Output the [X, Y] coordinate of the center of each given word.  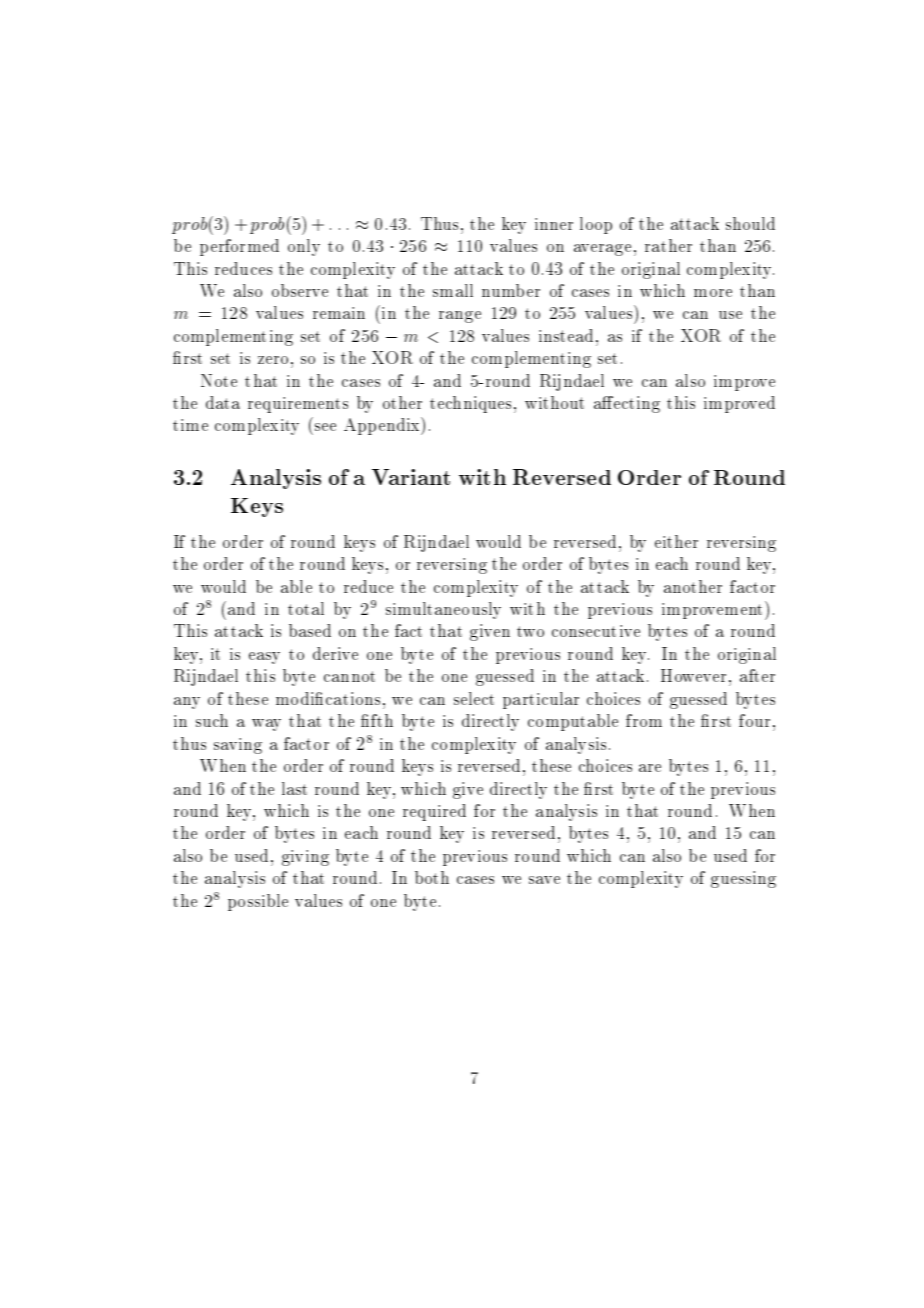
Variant [411, 477]
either [676, 541]
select [474, 698]
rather [668, 245]
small [453, 290]
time [190, 425]
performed [239, 247]
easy [264, 658]
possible [258, 902]
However [693, 675]
